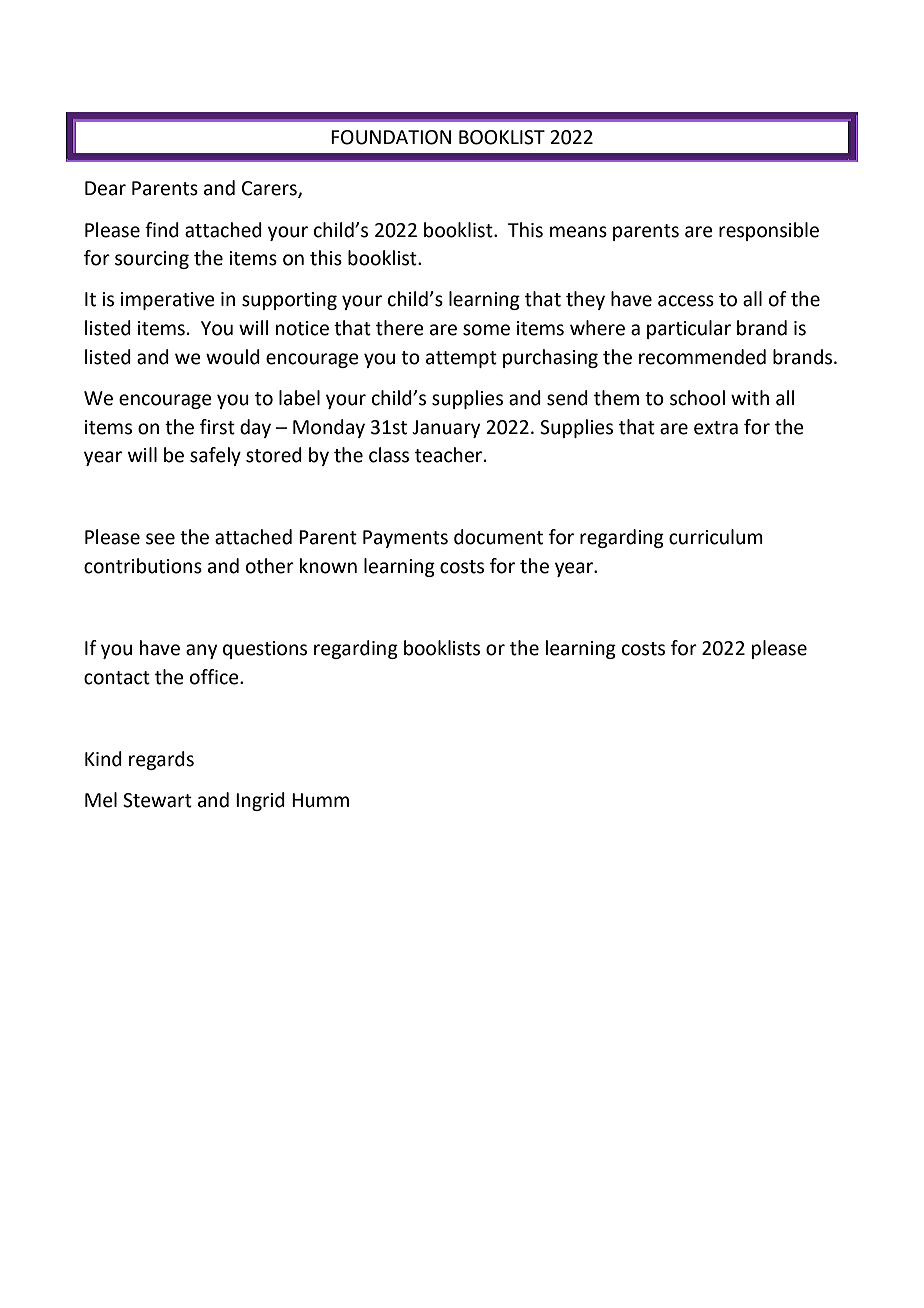 Image resolution: width=924 pixels, height=1308 pixels. What do you see at coordinates (105, 188) in the image?
I see `Dear` at bounding box center [105, 188].
